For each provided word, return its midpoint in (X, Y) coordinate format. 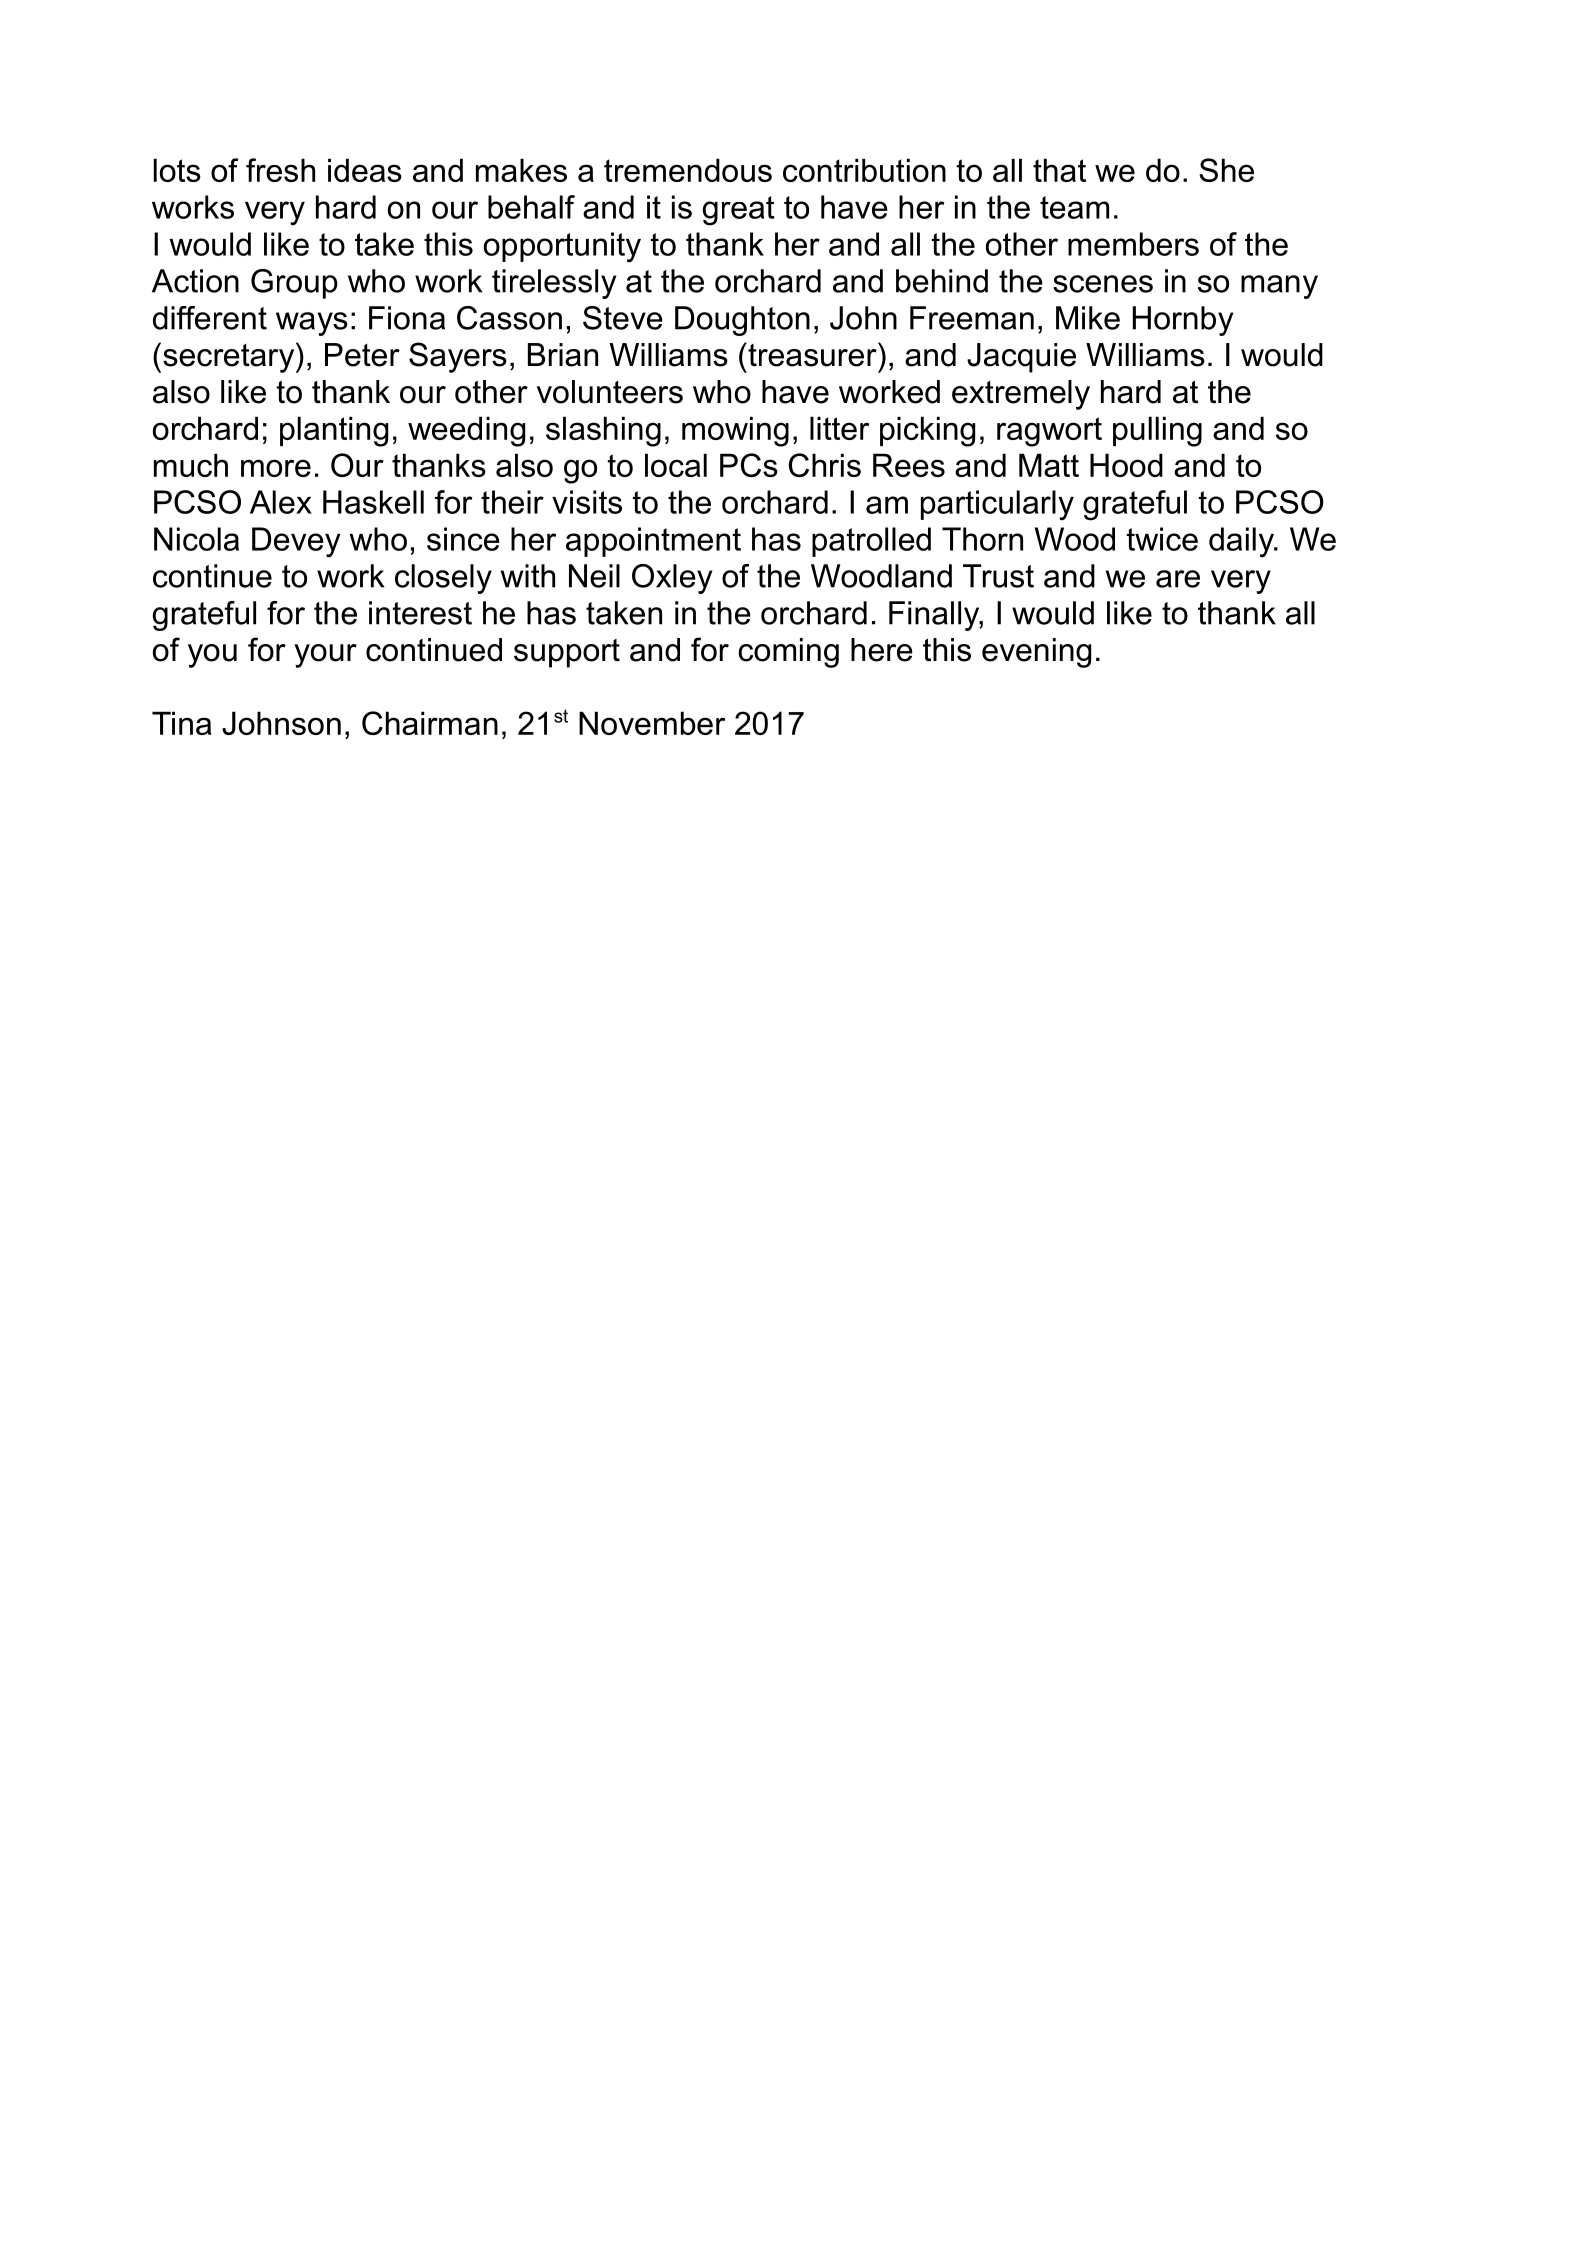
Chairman (430, 723)
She (1226, 170)
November (652, 723)
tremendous (688, 170)
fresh (280, 170)
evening (1036, 653)
